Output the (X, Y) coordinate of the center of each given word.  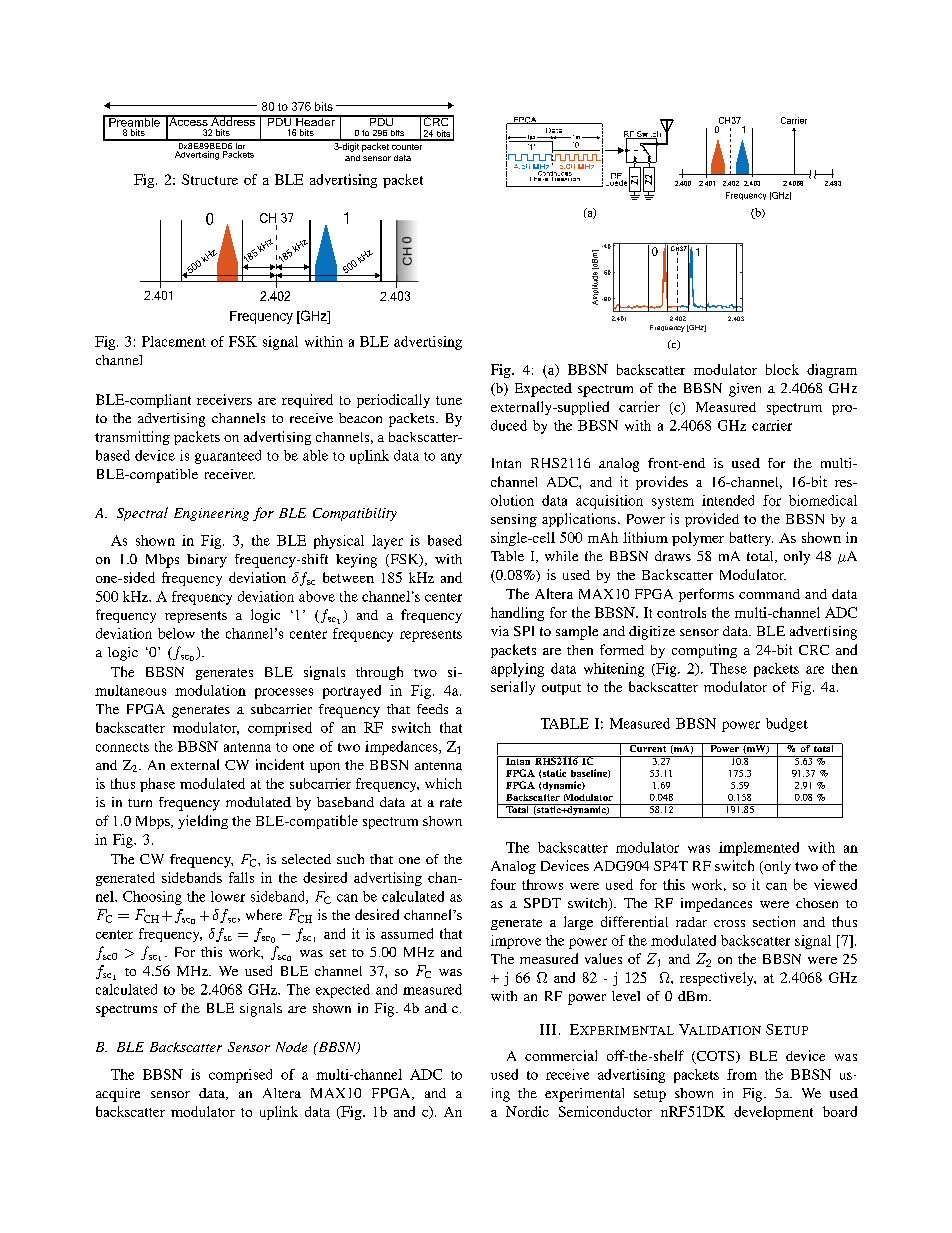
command (769, 594)
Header (315, 120)
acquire (118, 1095)
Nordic (527, 1111)
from (742, 1074)
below (176, 633)
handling (517, 614)
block (782, 369)
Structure (210, 179)
